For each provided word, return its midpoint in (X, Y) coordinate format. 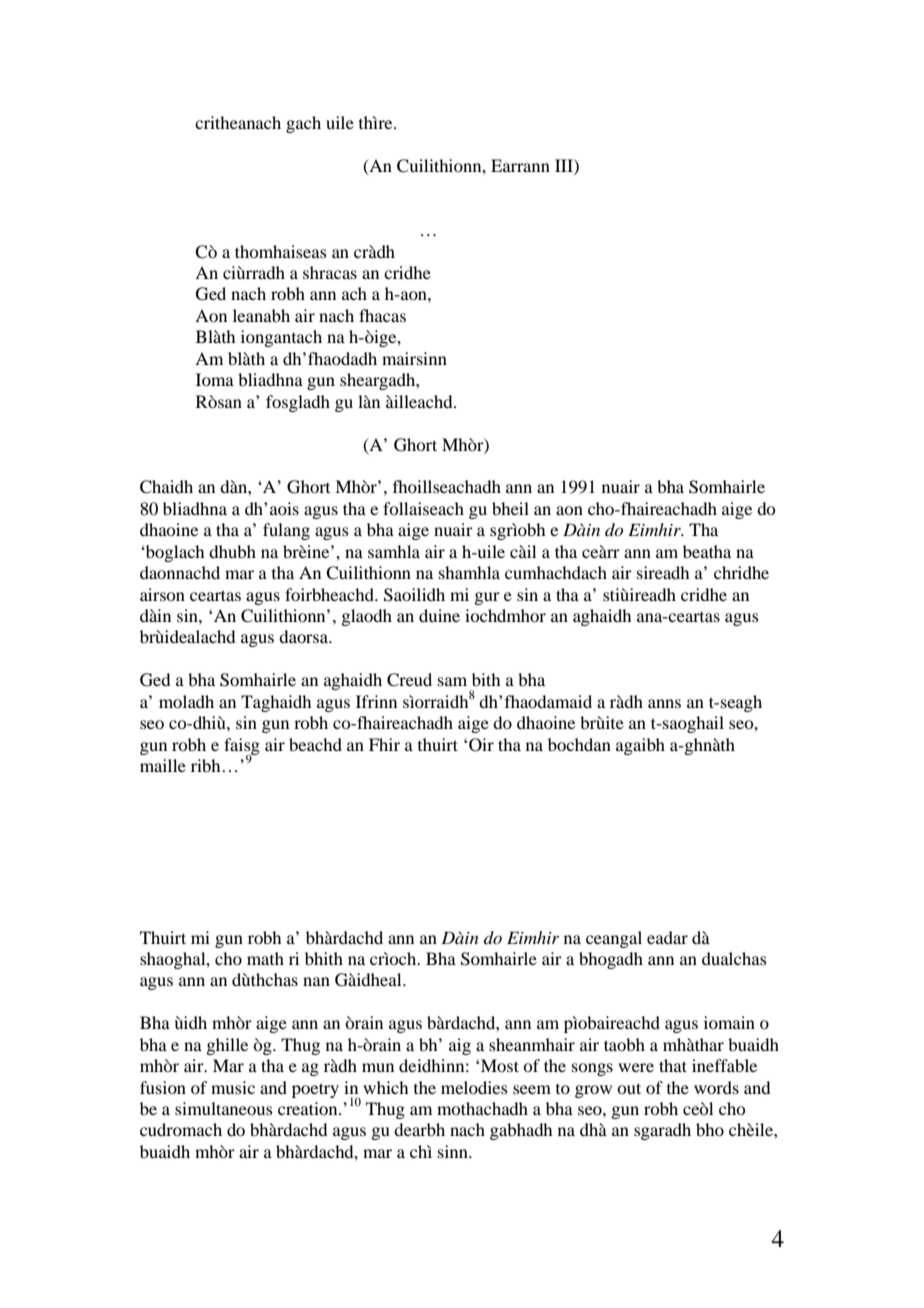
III (565, 165)
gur (487, 598)
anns (664, 703)
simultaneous (224, 1108)
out (629, 1088)
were (636, 1067)
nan (316, 981)
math (265, 958)
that (673, 1065)
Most (500, 1065)
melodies (474, 1087)
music (233, 1087)
